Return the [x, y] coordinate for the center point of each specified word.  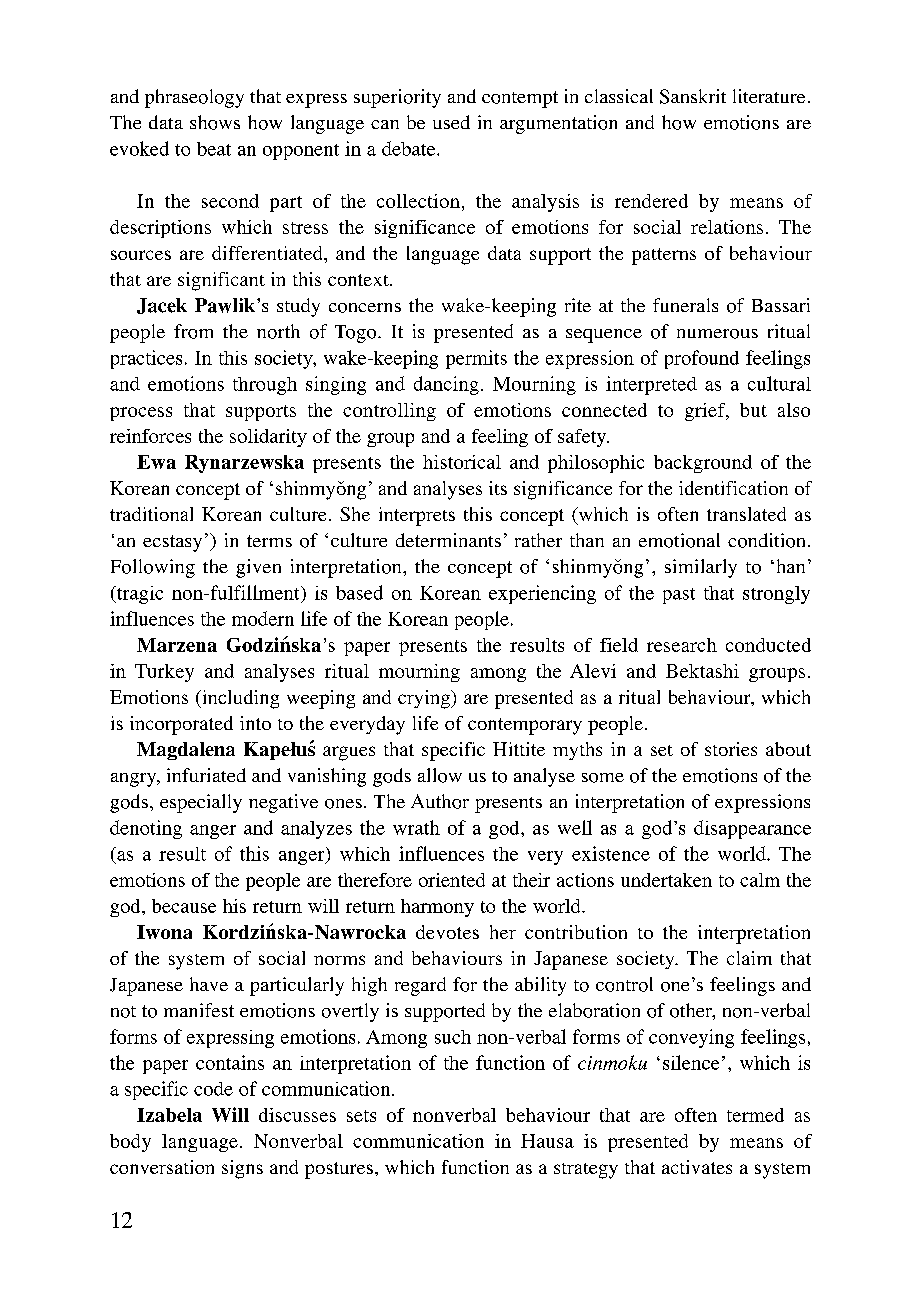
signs [242, 1169]
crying [425, 699]
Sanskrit [693, 96]
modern [263, 618]
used [451, 122]
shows [215, 122]
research [682, 645]
